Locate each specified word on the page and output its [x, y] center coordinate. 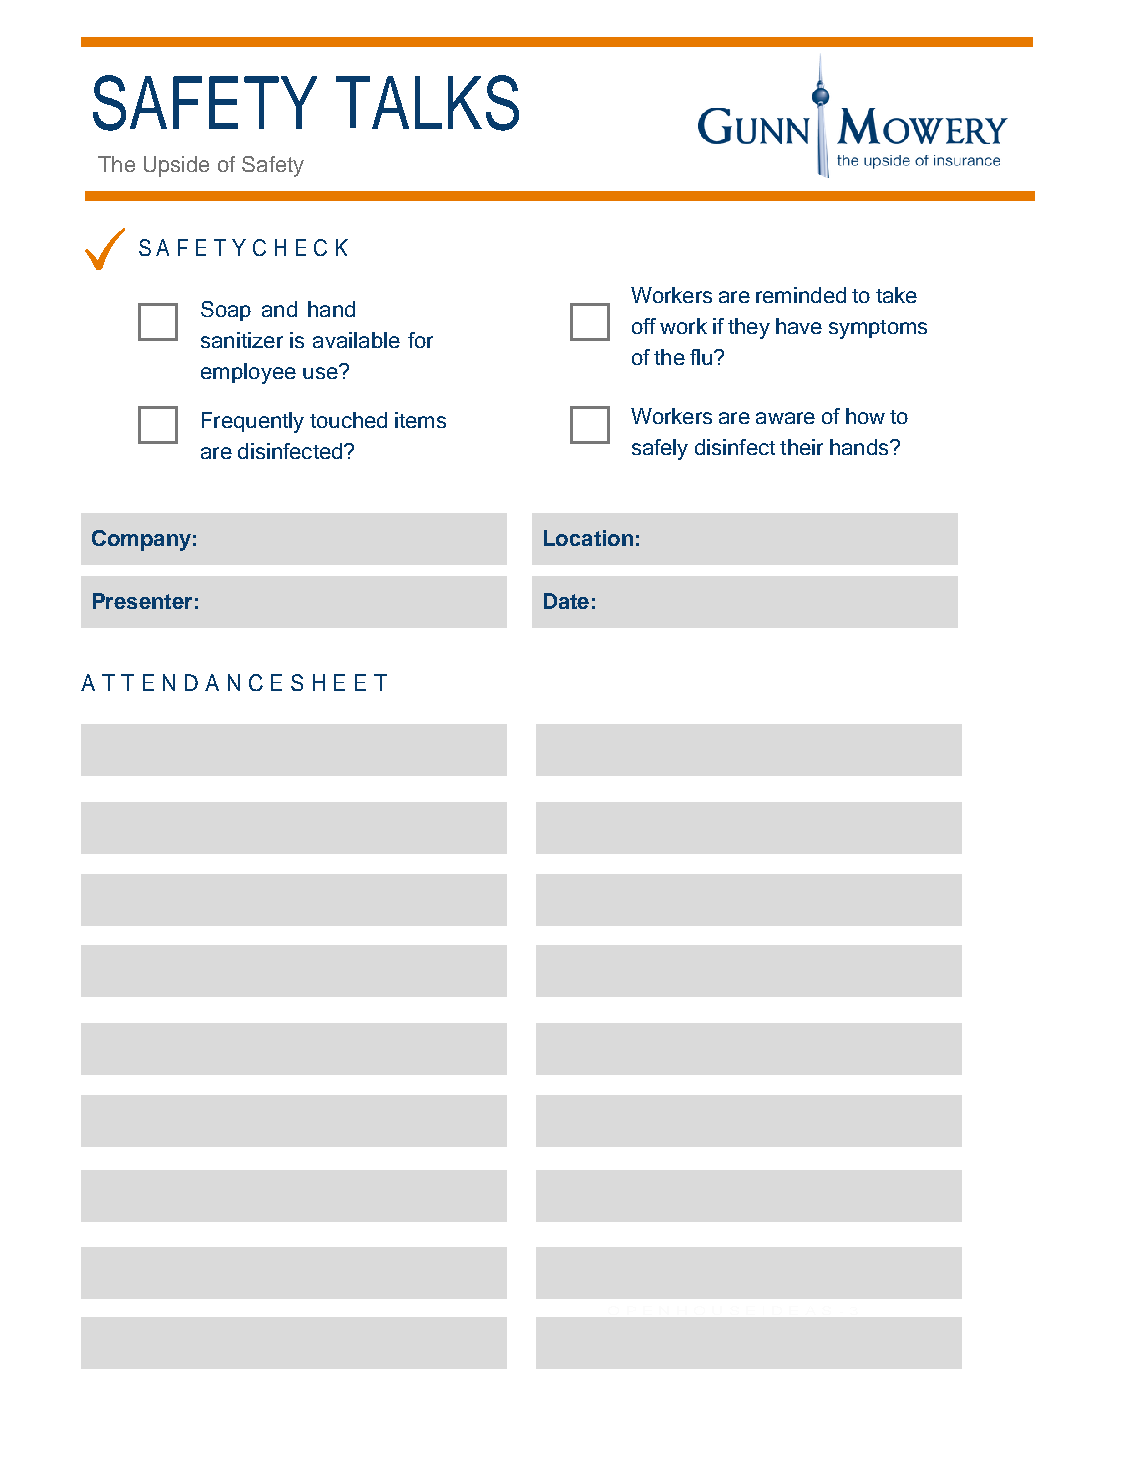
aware [785, 418]
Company [141, 540]
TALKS [427, 103]
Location [588, 538]
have [799, 326]
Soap [226, 311]
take [896, 295]
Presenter [142, 601]
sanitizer [242, 340]
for [420, 340]
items [420, 420]
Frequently [253, 422]
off [644, 326]
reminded [801, 295]
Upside [176, 166]
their [801, 447]
